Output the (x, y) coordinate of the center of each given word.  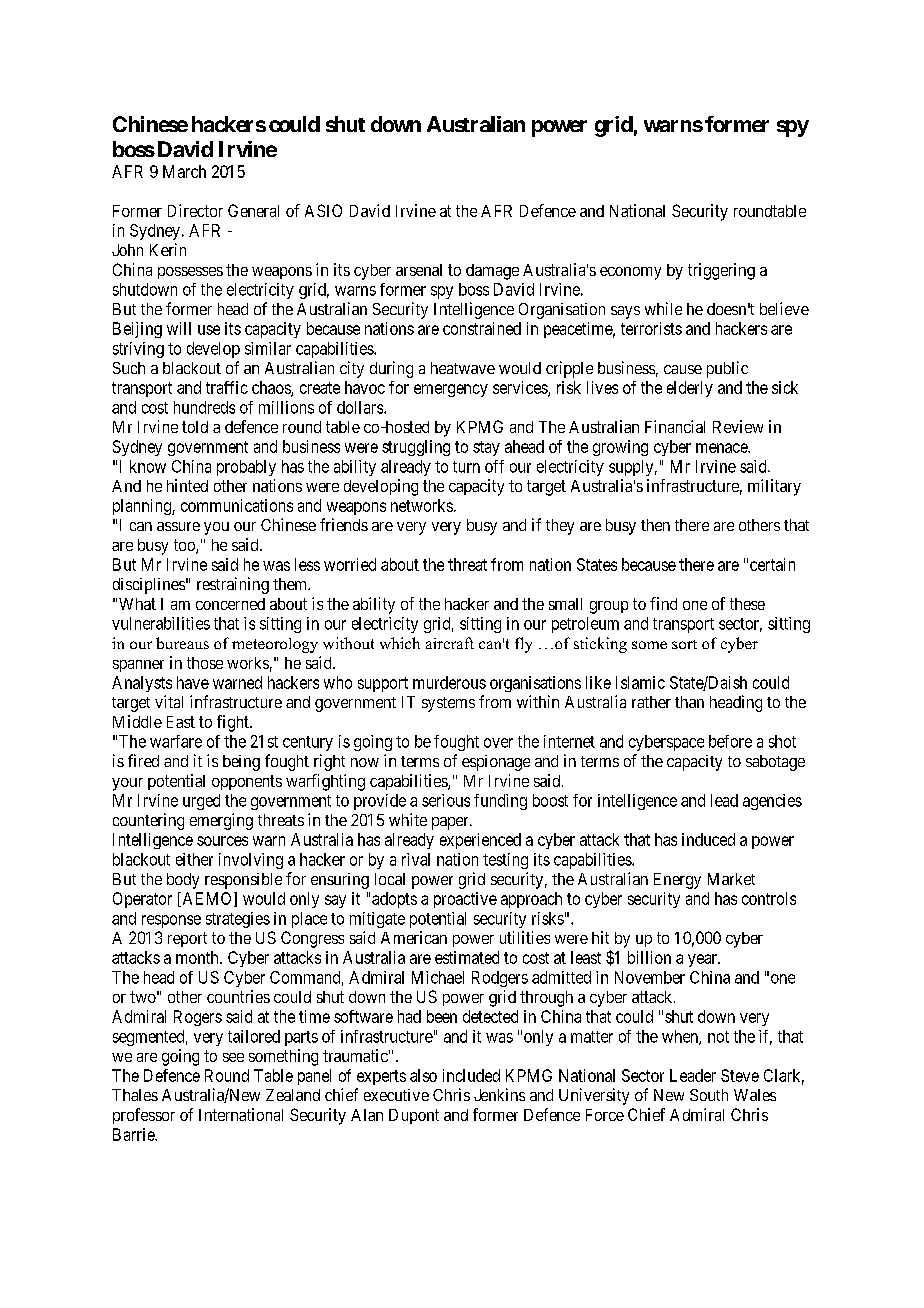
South (709, 1095)
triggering (721, 271)
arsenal (419, 270)
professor (144, 1116)
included (471, 1075)
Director (195, 210)
